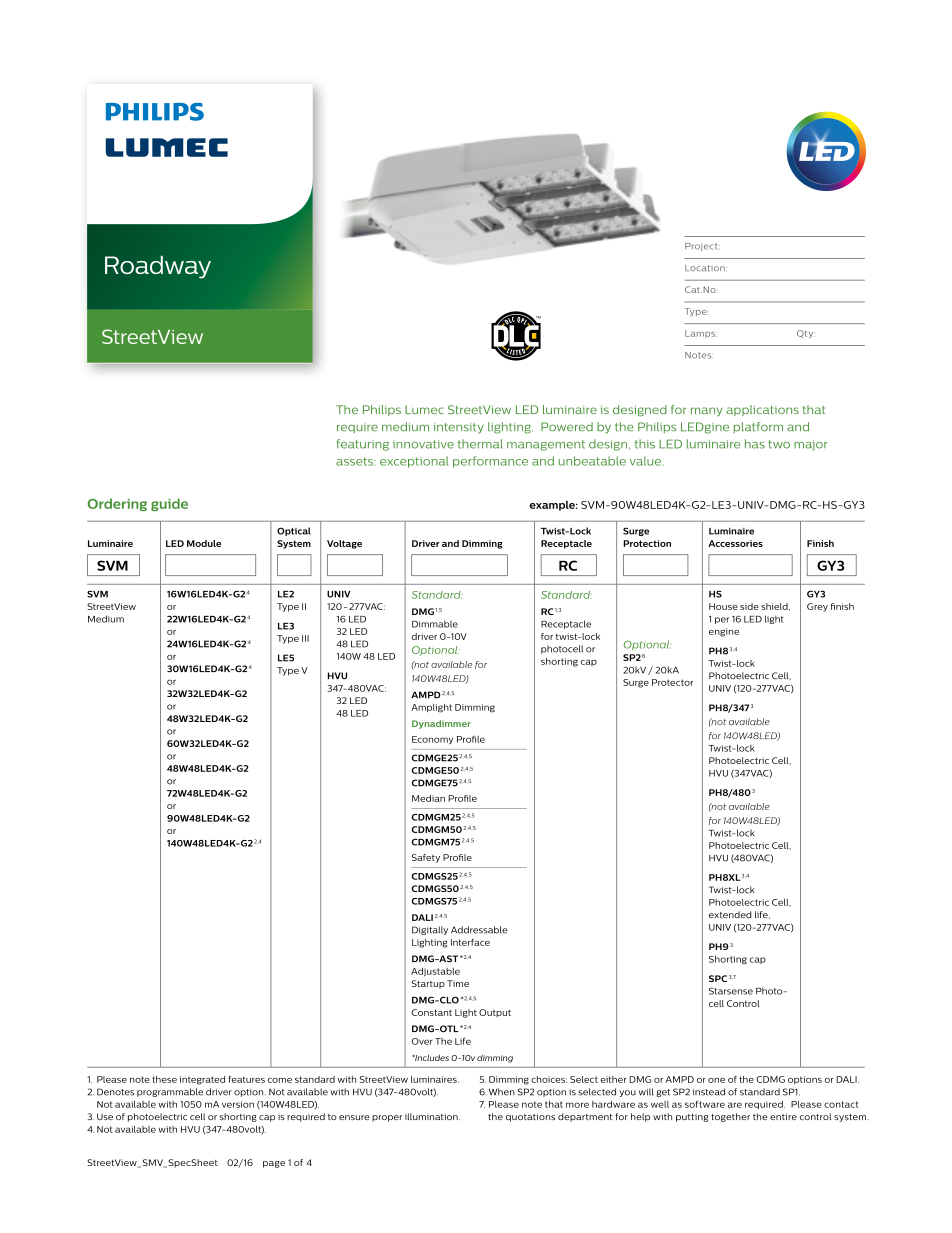 The image size is (952, 1233). Describe the element at coordinates (428, 798) in the screenshot. I see `Median` at that location.
